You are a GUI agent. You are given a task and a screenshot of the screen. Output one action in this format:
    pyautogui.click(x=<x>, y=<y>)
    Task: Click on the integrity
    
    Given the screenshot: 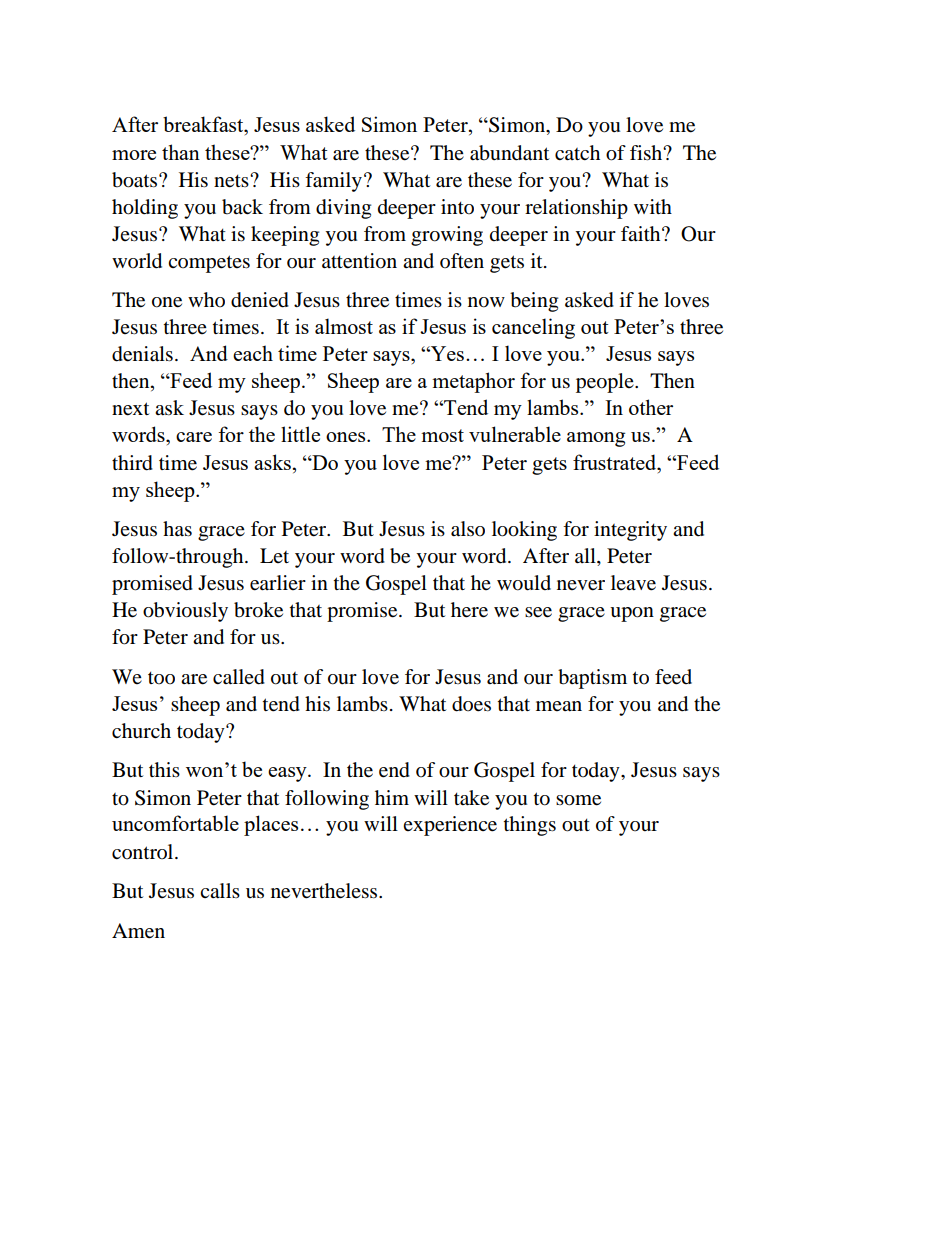 What is the action you would take?
    pyautogui.click(x=630, y=531)
